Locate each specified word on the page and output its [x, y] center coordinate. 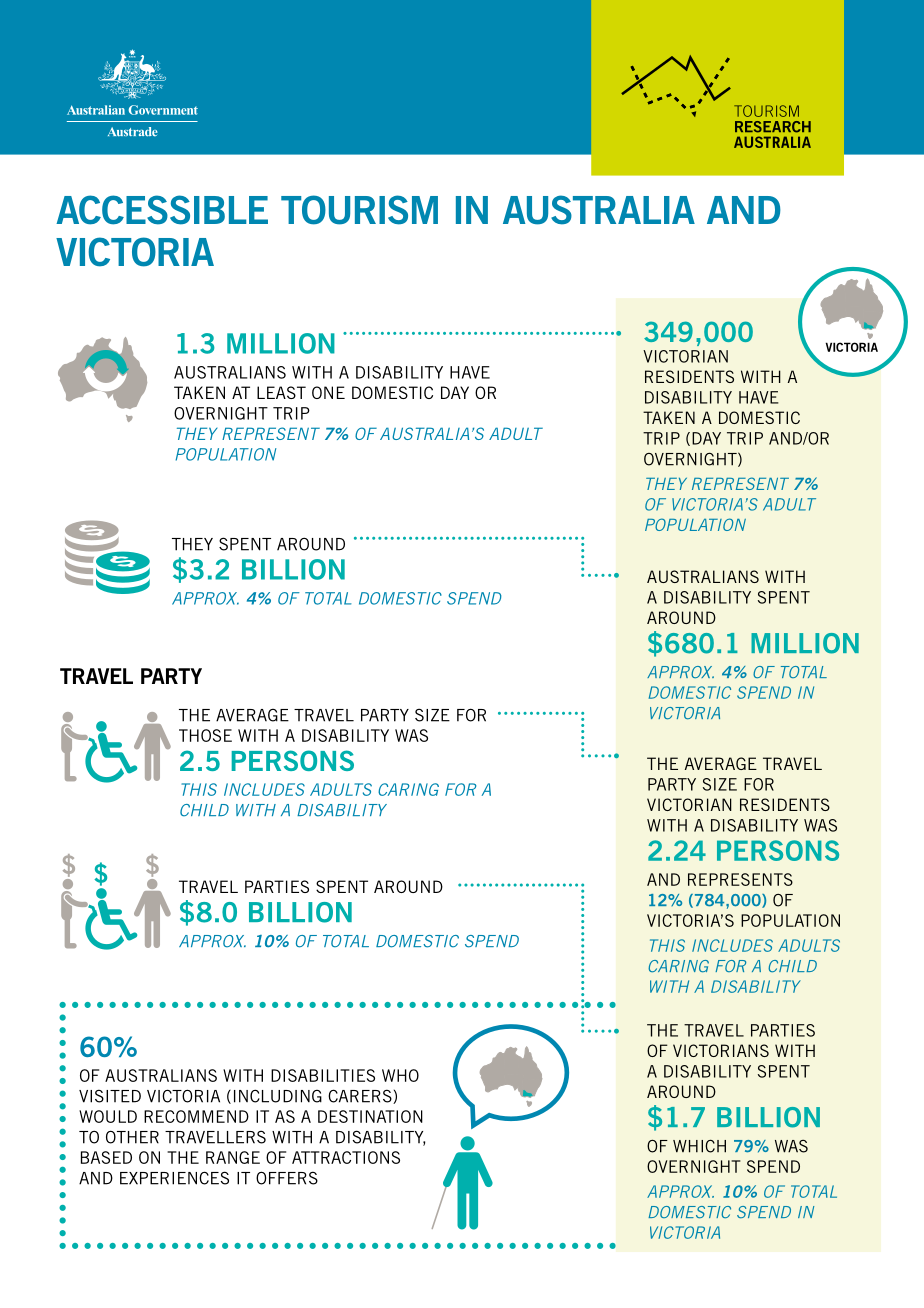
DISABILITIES [323, 1075]
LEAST [281, 392]
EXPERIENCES [174, 1178]
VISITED [110, 1096]
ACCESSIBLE [162, 210]
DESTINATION [370, 1116]
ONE [328, 392]
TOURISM [359, 210]
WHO [400, 1075]
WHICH [699, 1146]
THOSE [205, 735]
